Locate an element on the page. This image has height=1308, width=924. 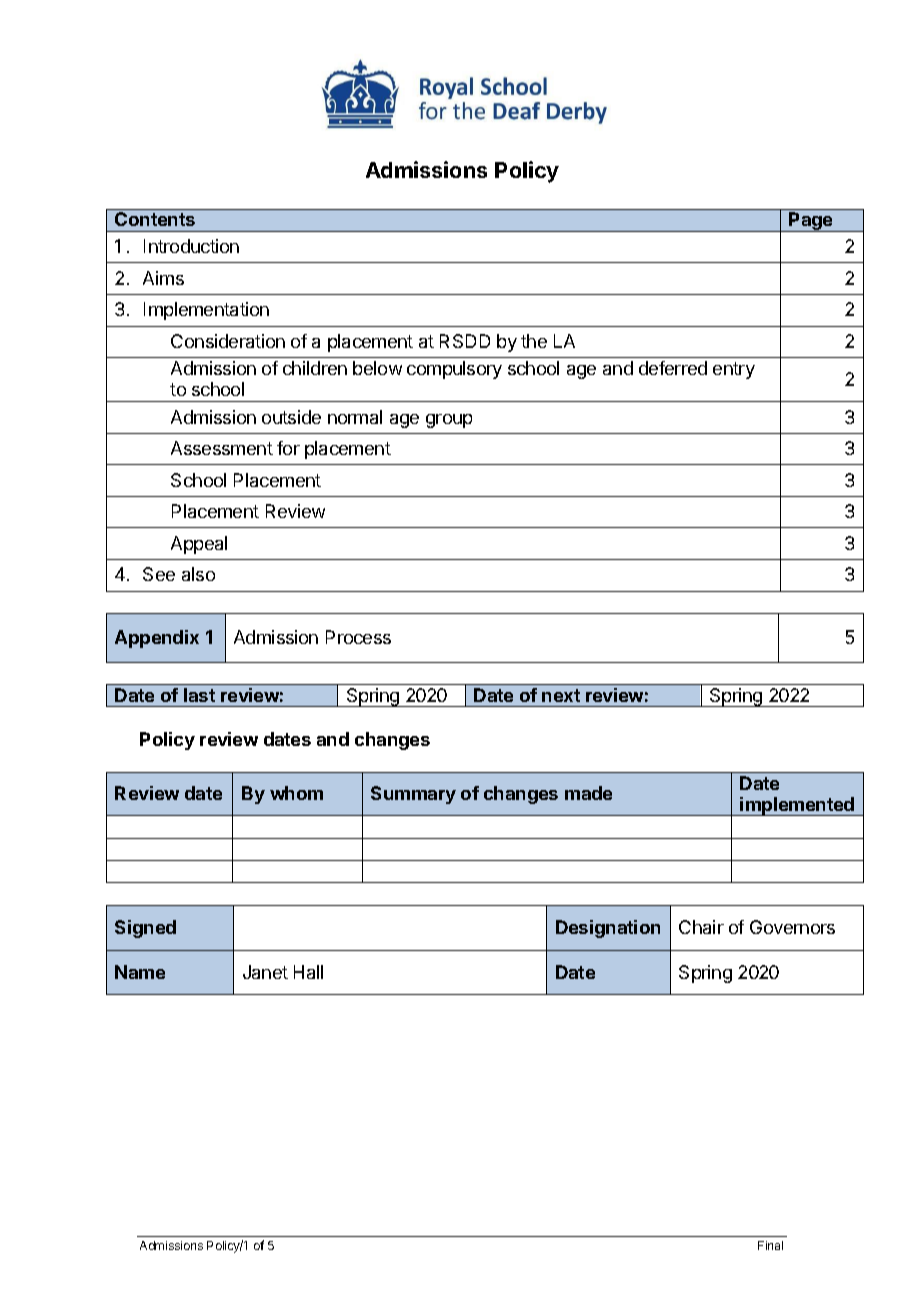
the is located at coordinates (534, 341).
